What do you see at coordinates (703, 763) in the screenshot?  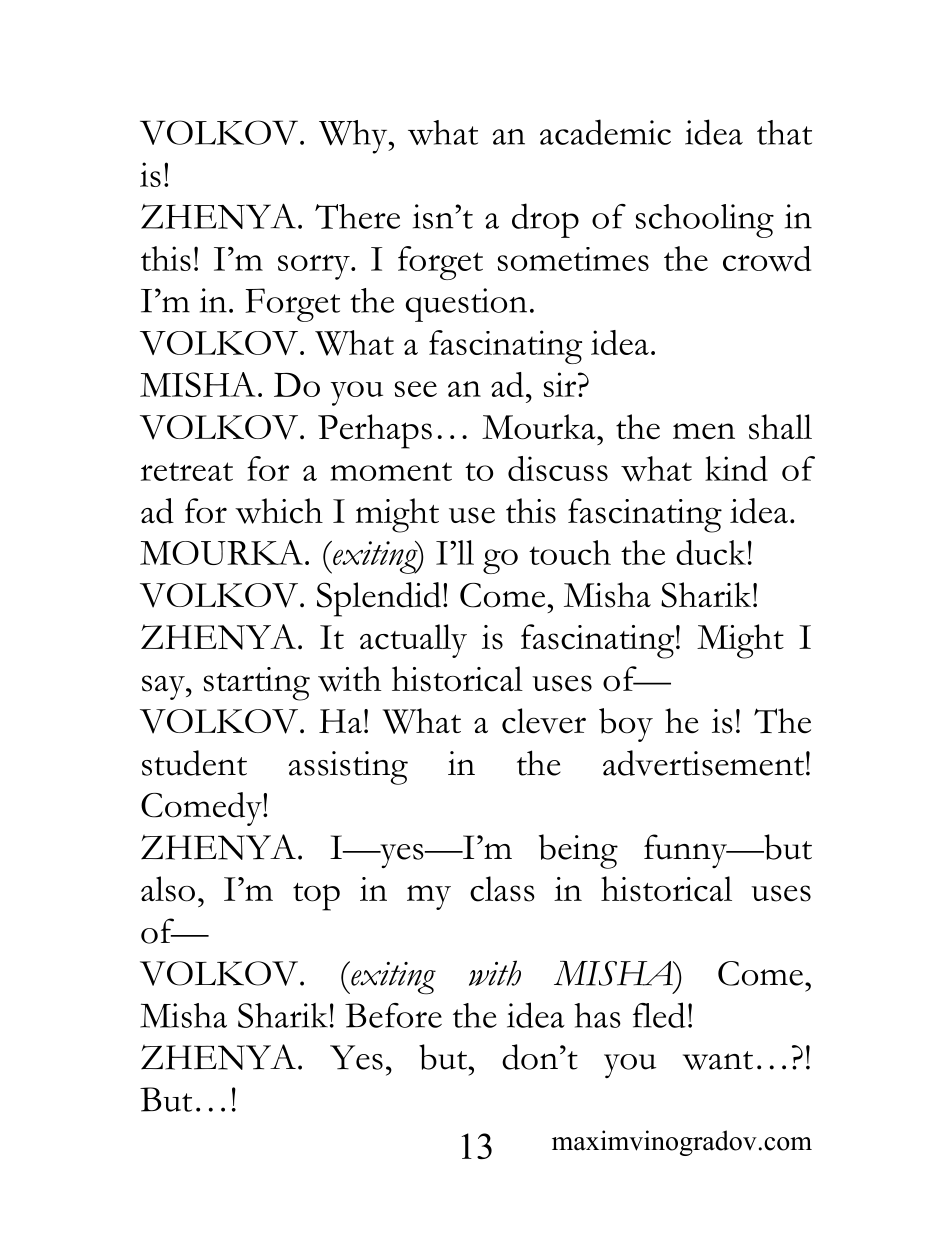 I see `advertisement` at bounding box center [703, 763].
